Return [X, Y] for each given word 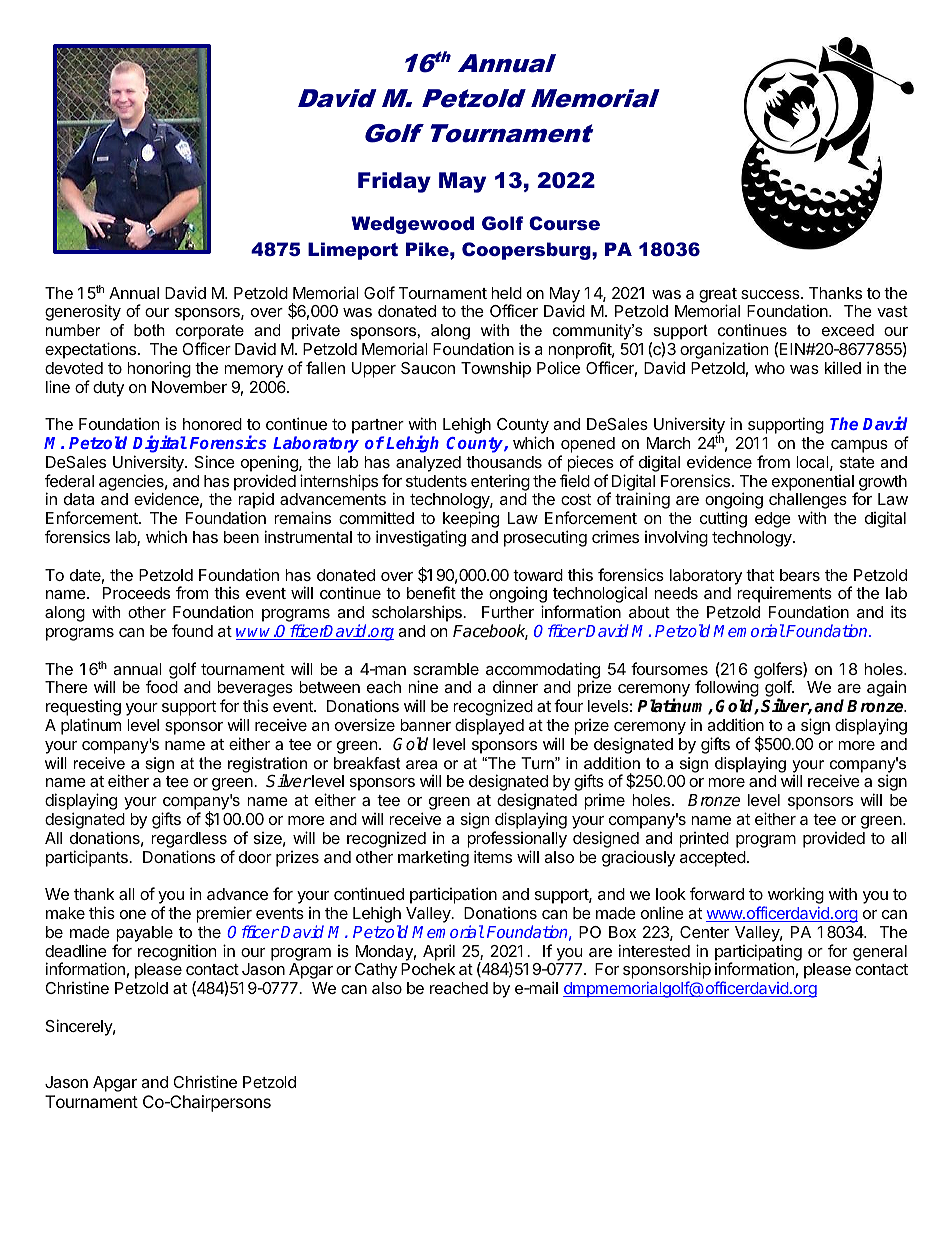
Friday [394, 182]
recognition [177, 953]
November [189, 387]
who [770, 368]
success [771, 294]
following [727, 690]
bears [800, 575]
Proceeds [136, 593]
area [422, 764]
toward [538, 575]
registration [267, 766]
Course [564, 223]
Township [496, 370]
